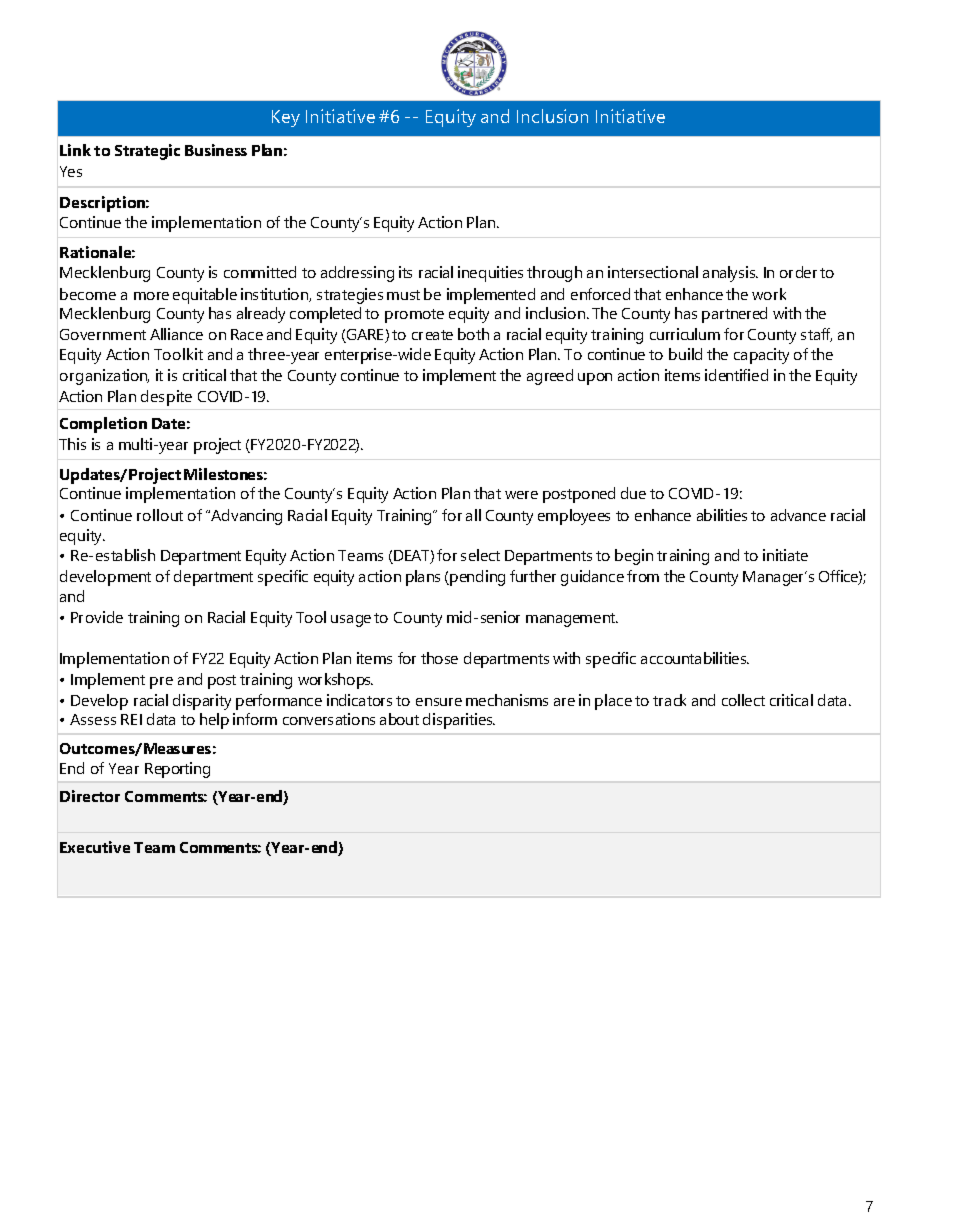 Image resolution: width=980 pixels, height=1221 pixels. What do you see at coordinates (459, 721) in the image?
I see `disparities` at bounding box center [459, 721].
